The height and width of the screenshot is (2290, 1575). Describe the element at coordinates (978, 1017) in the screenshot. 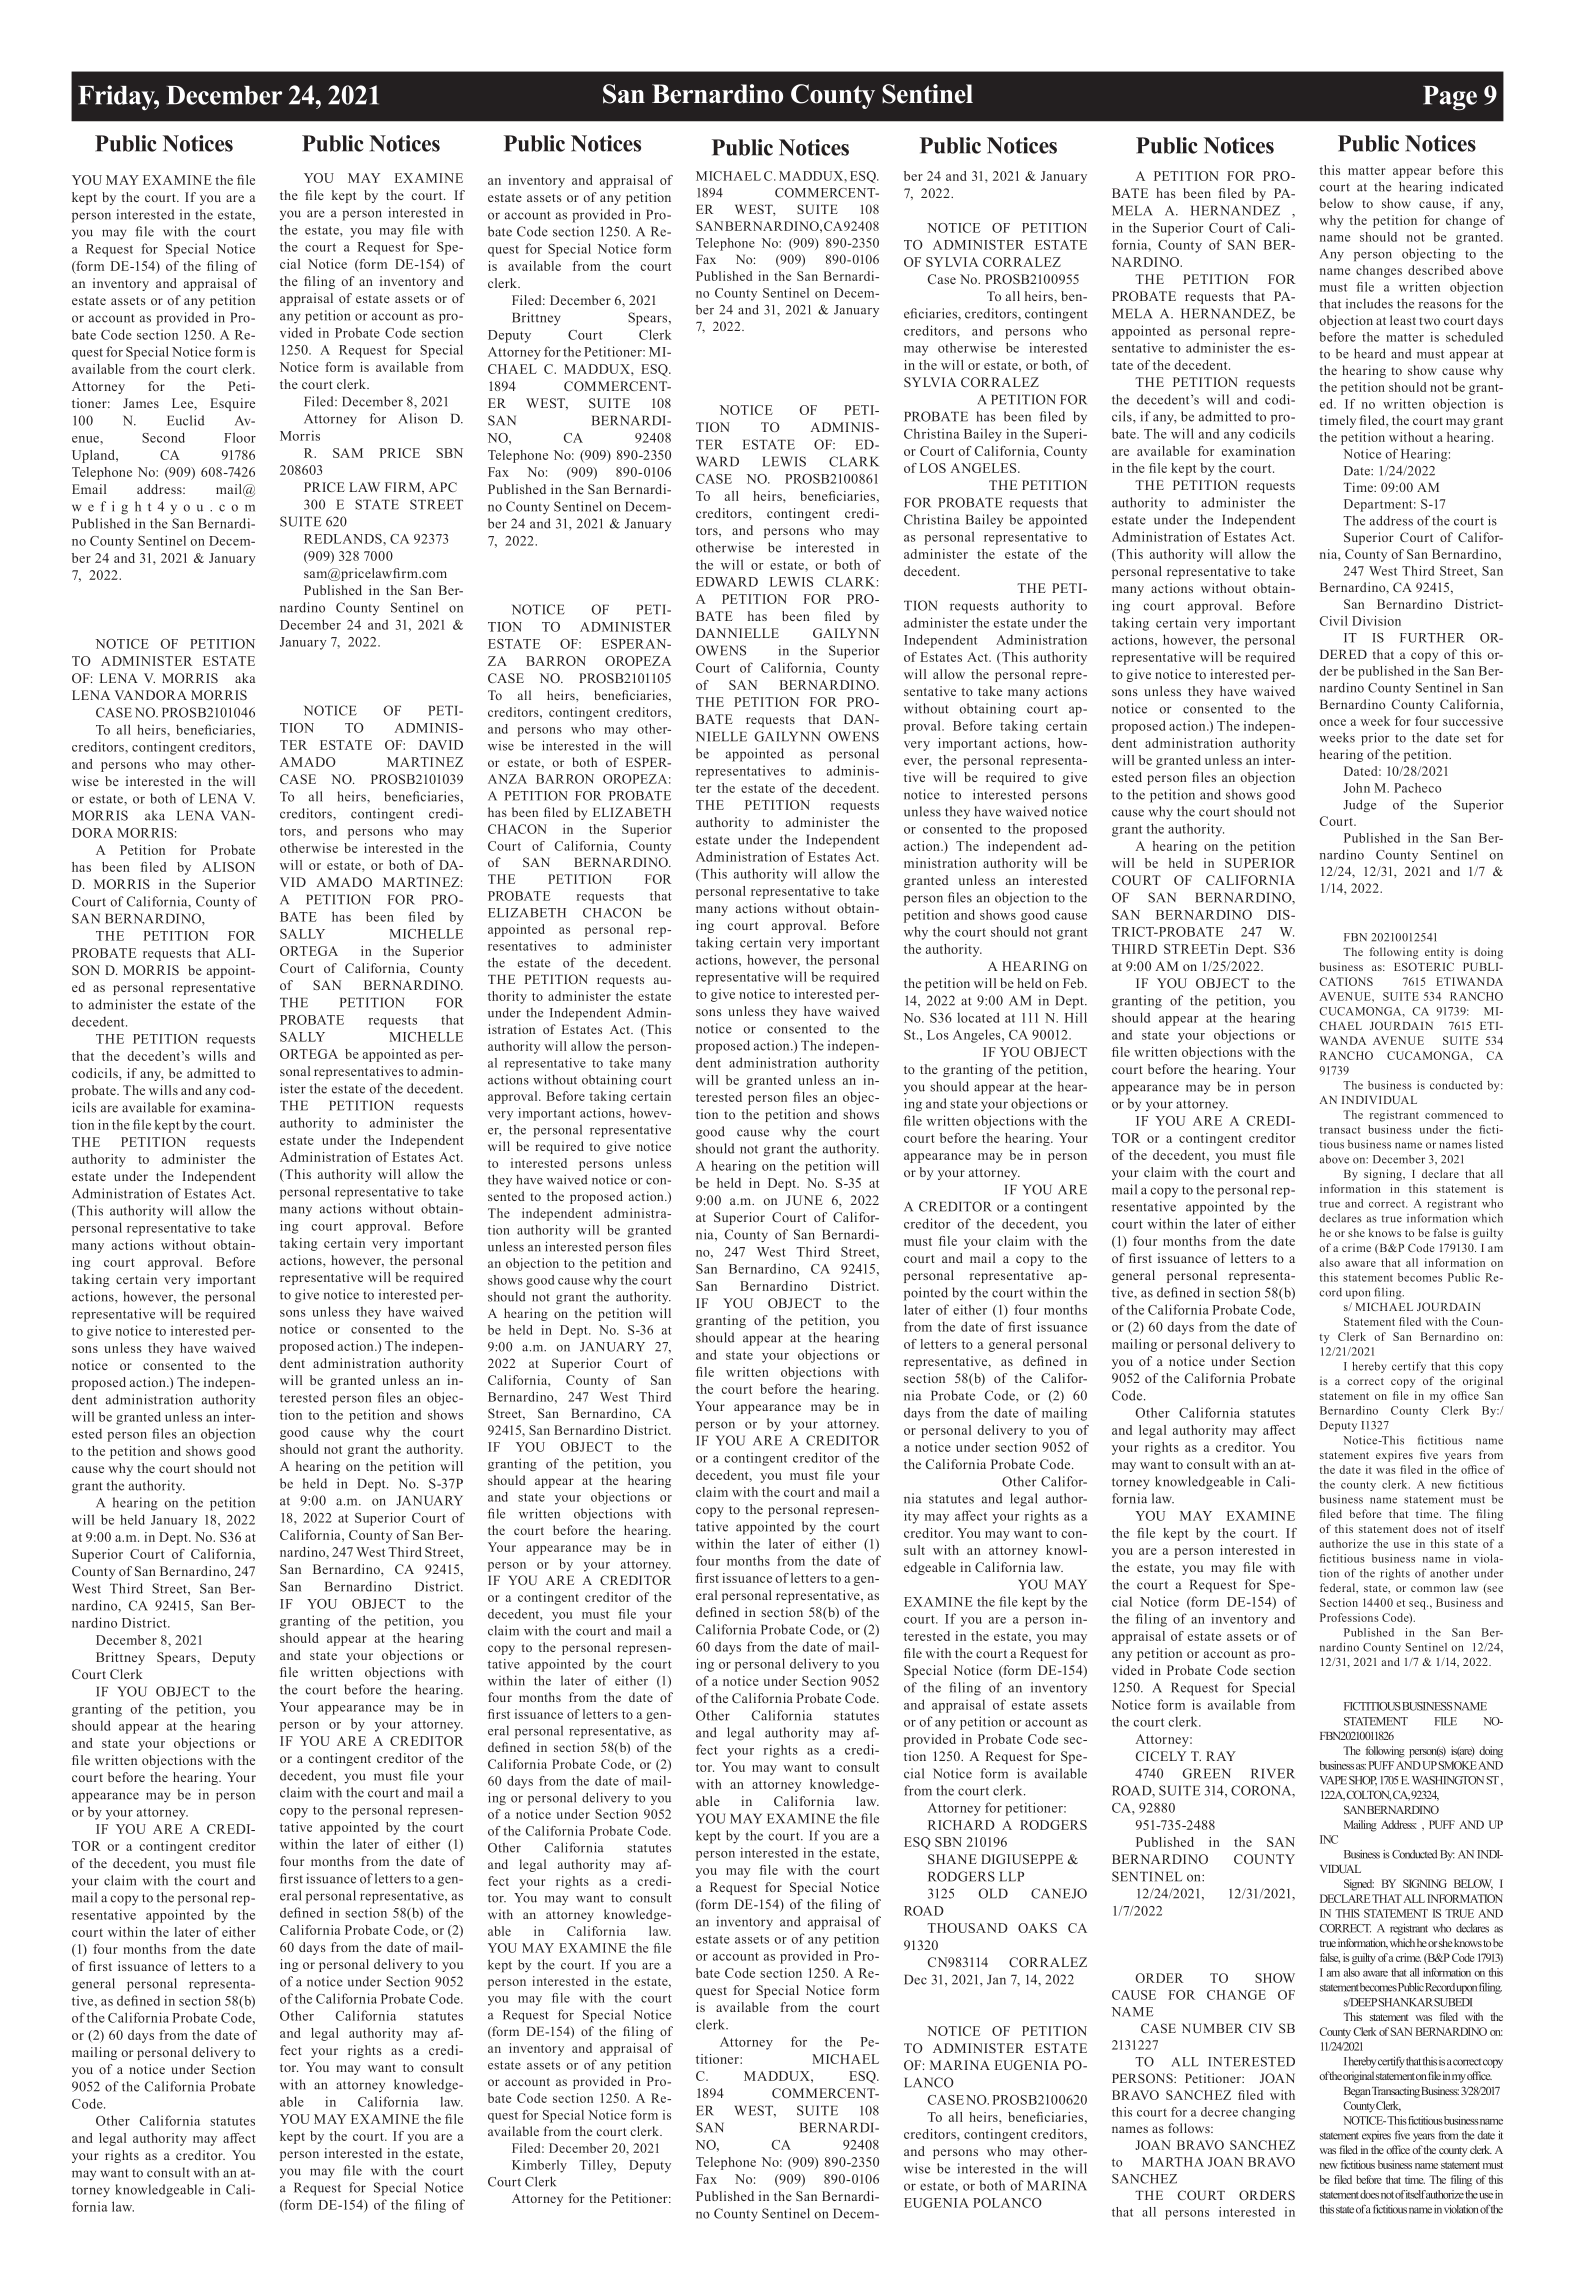

I see `located` at that location.
